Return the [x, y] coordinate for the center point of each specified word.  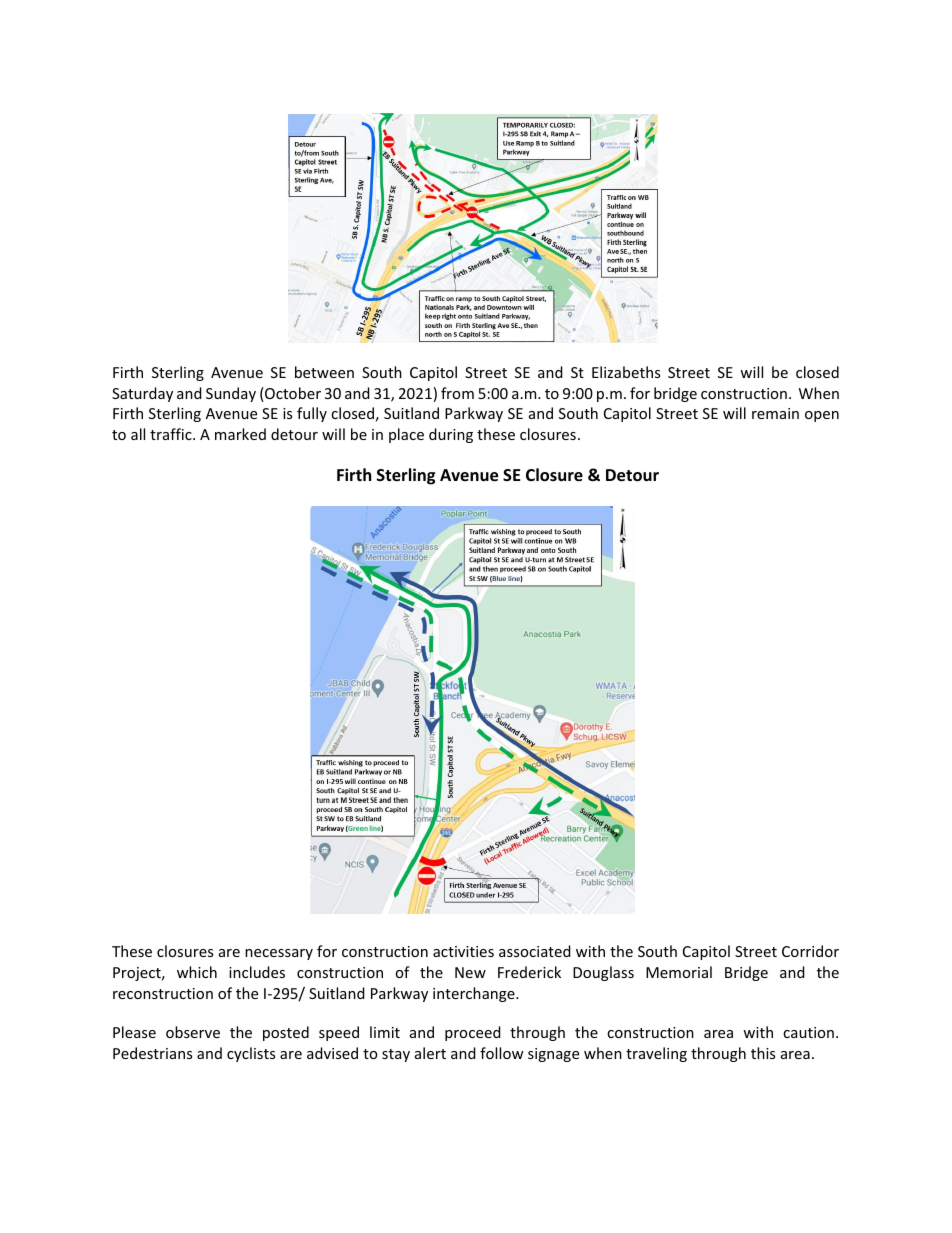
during [451, 435]
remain [775, 413]
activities [463, 951]
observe [193, 1032]
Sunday [231, 394]
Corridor [810, 951]
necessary [279, 954]
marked [240, 434]
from [457, 393]
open [822, 416]
